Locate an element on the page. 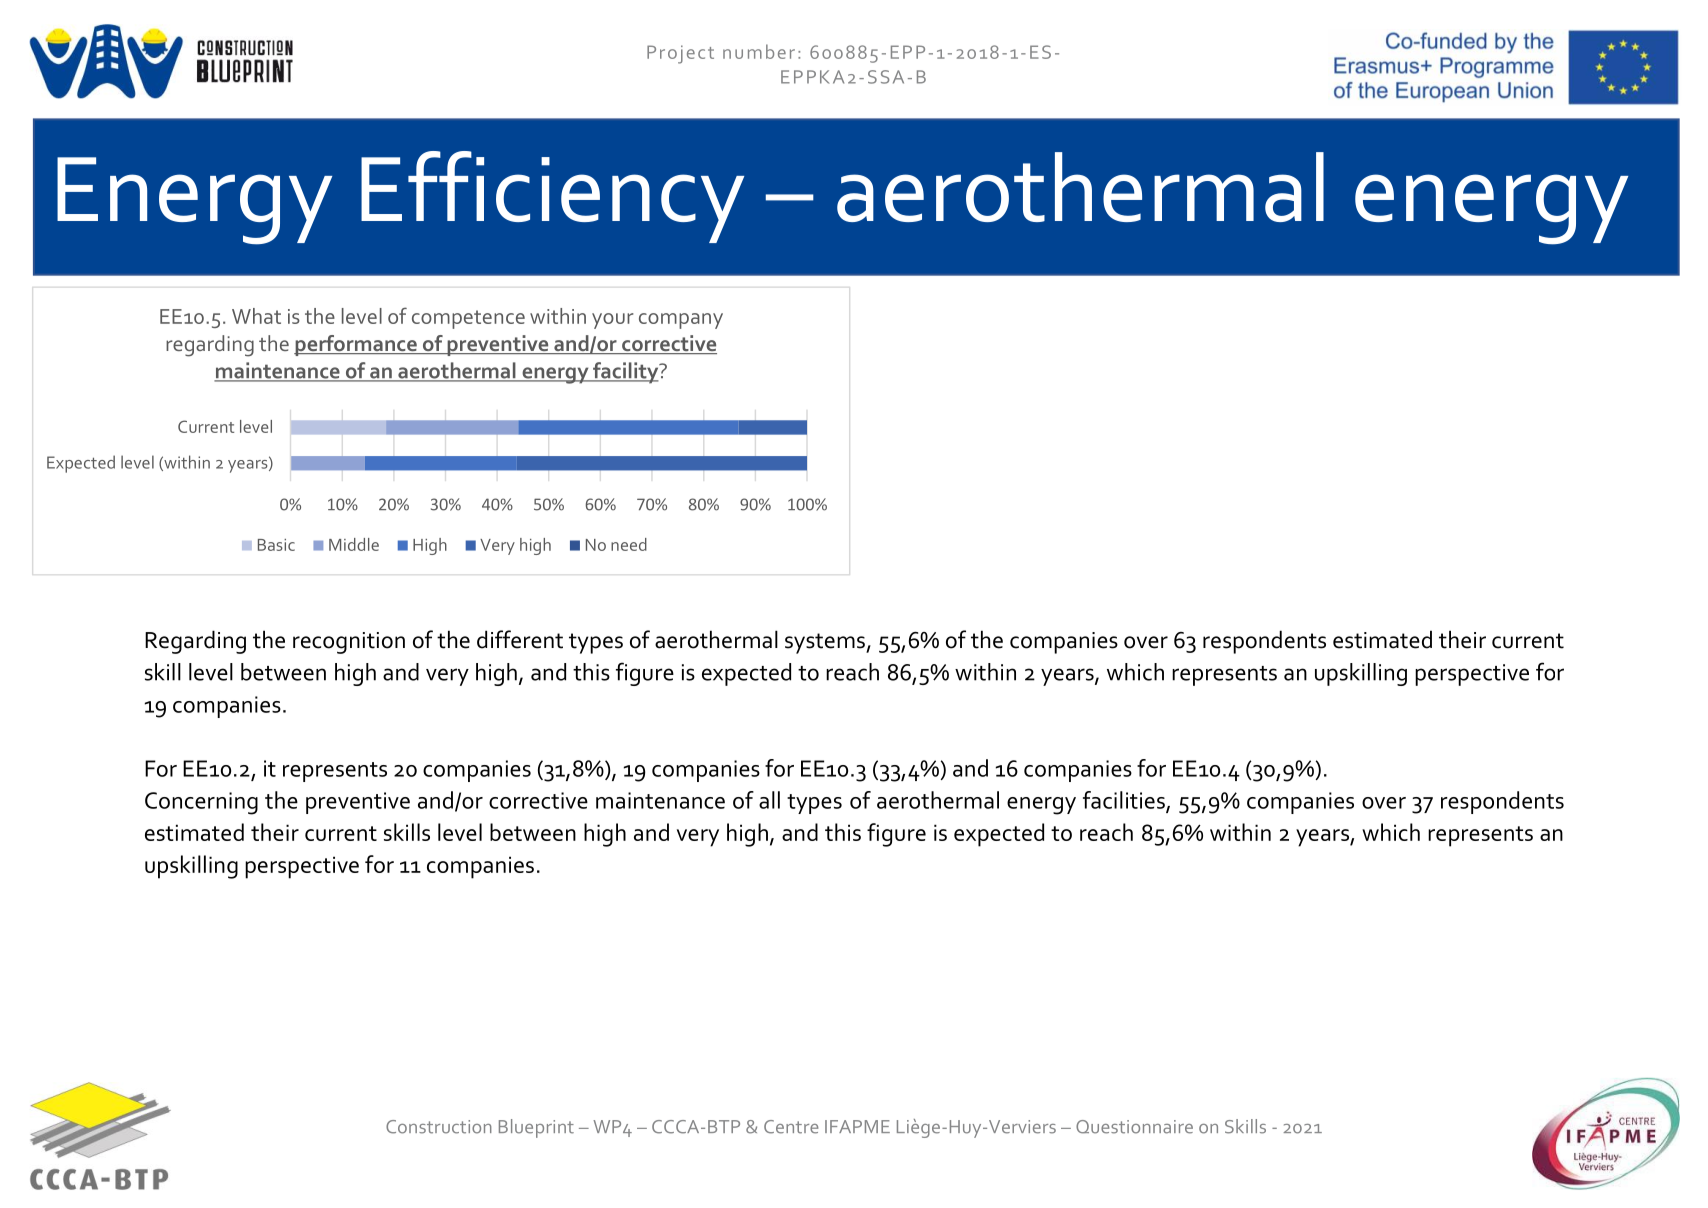  company is located at coordinates (681, 321).
